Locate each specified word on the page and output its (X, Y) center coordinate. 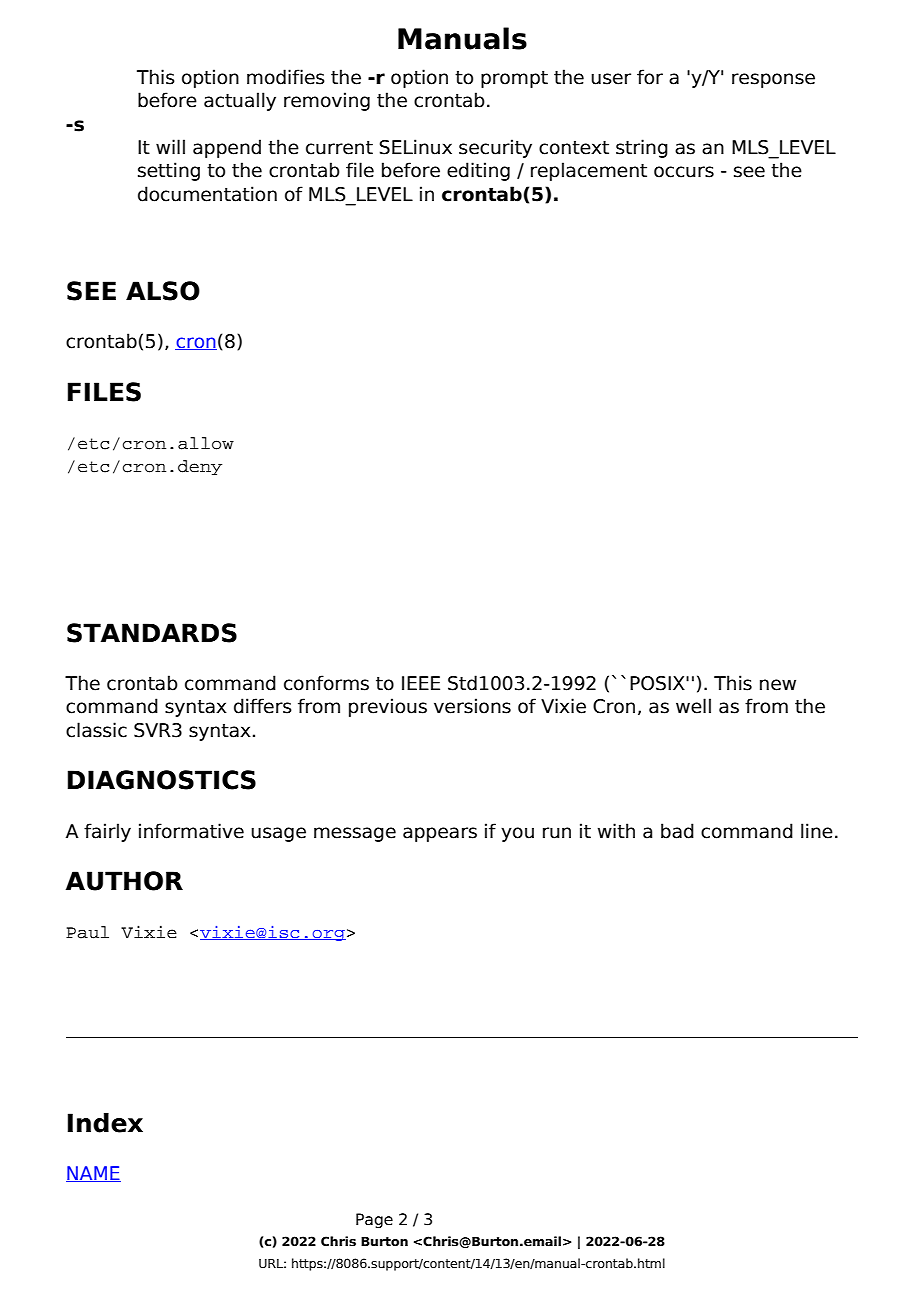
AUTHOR (124, 881)
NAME (93, 1174)
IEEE (421, 683)
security (495, 148)
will (170, 146)
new (778, 685)
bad (677, 831)
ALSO (163, 291)
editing (478, 171)
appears (440, 834)
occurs (684, 172)
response (773, 80)
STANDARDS (152, 633)
